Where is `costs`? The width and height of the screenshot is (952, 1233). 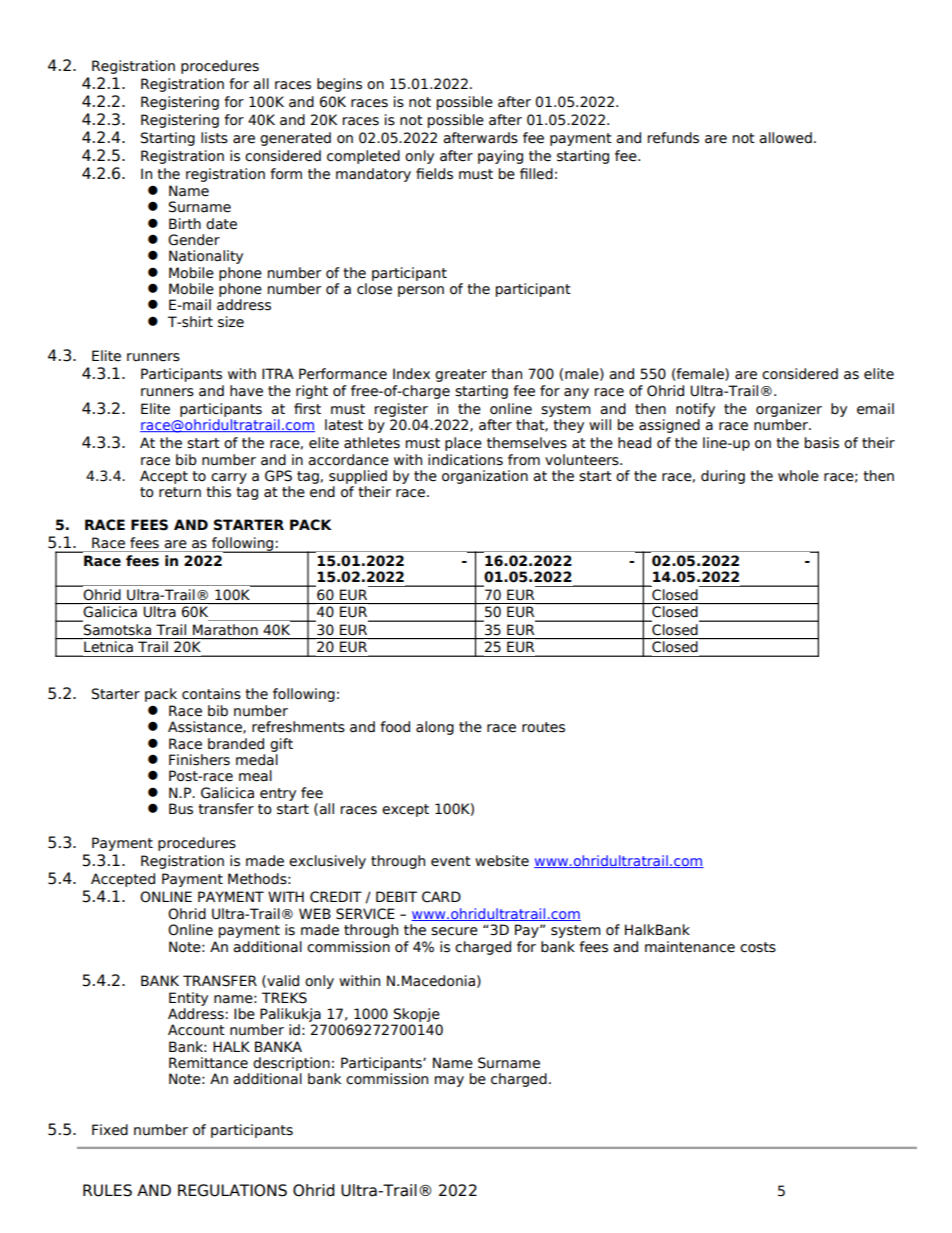
costs is located at coordinates (758, 947).
